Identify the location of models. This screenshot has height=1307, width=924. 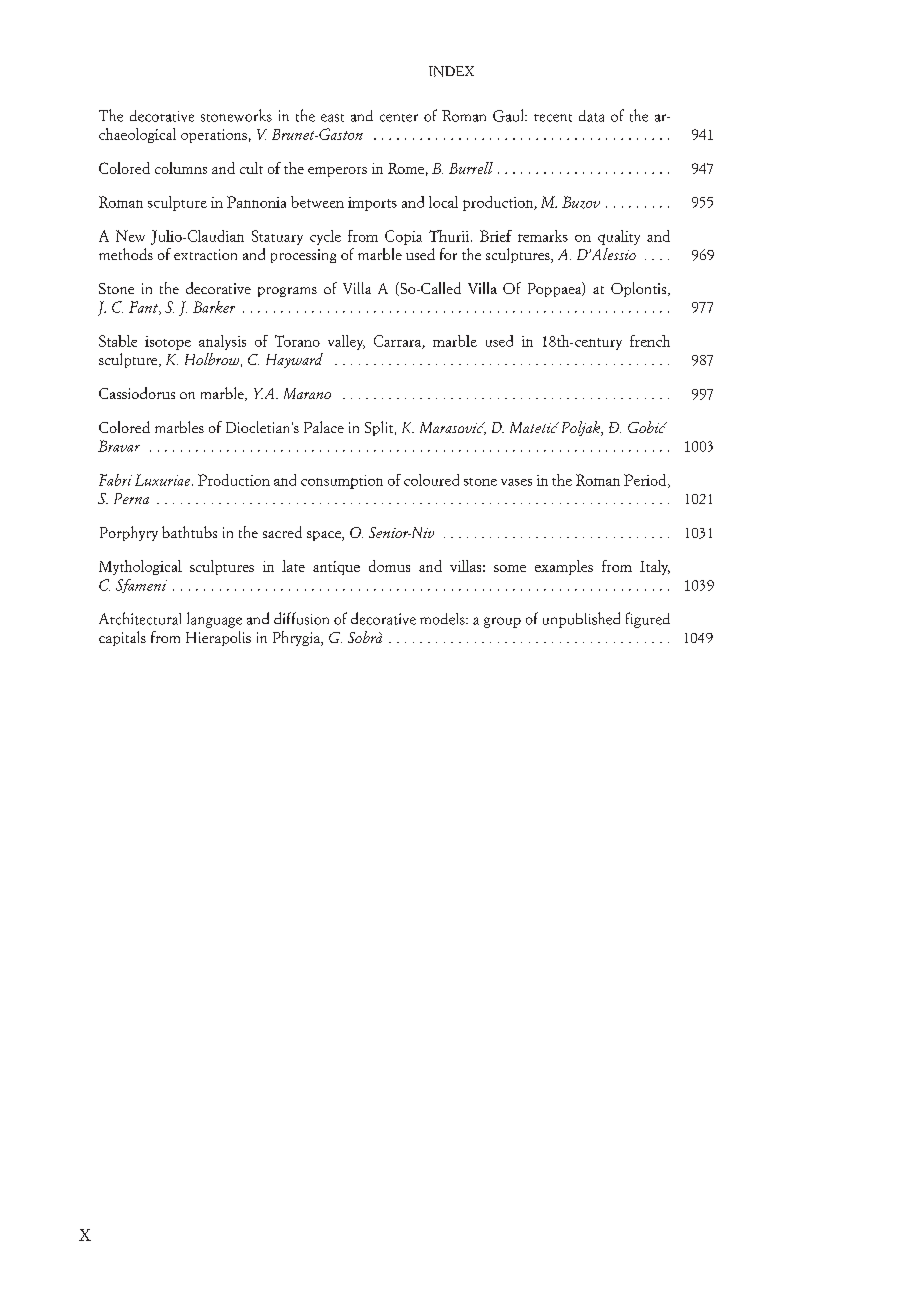
(443, 619).
